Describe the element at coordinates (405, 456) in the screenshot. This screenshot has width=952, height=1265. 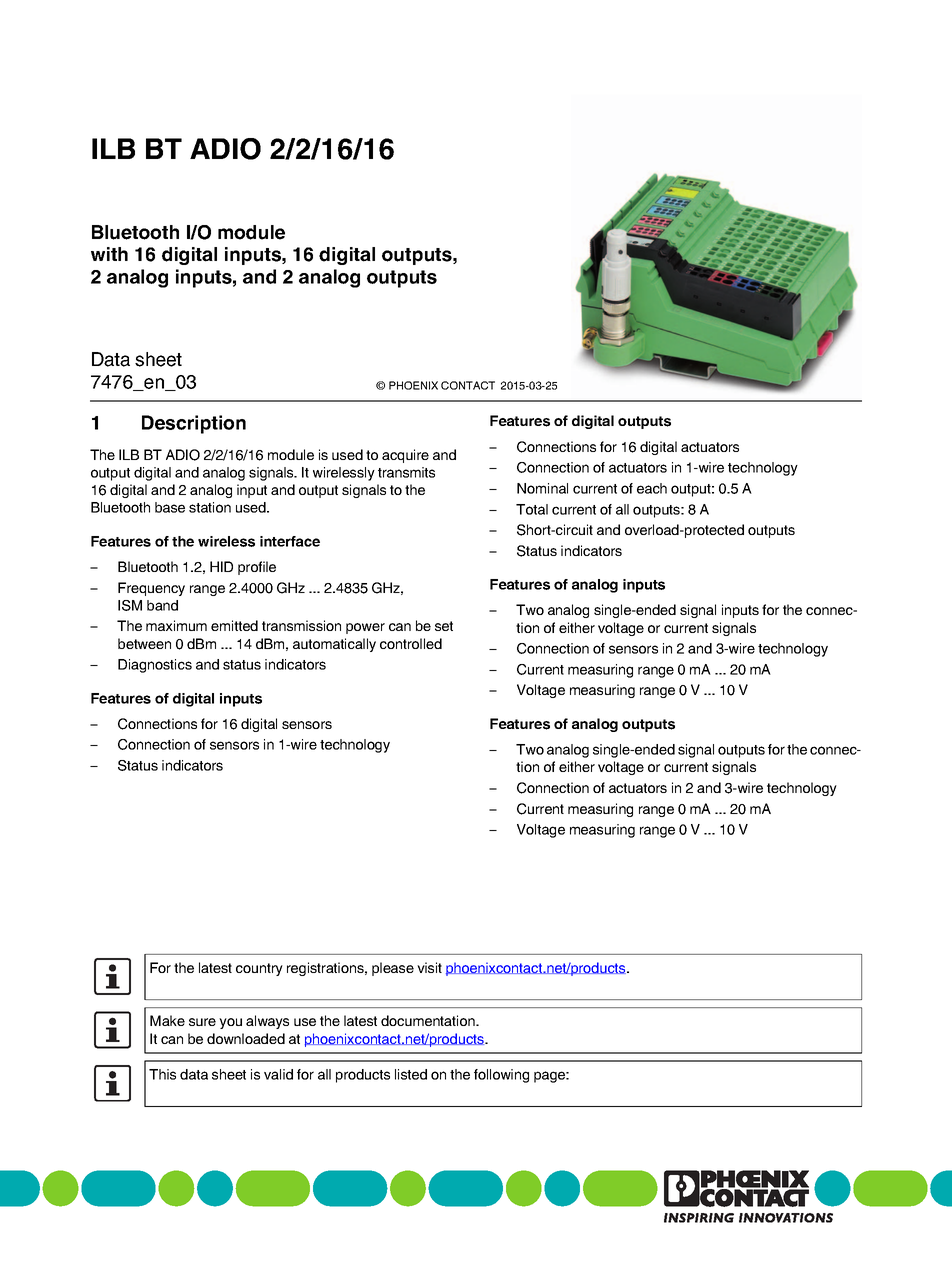
I see `acquire` at that location.
